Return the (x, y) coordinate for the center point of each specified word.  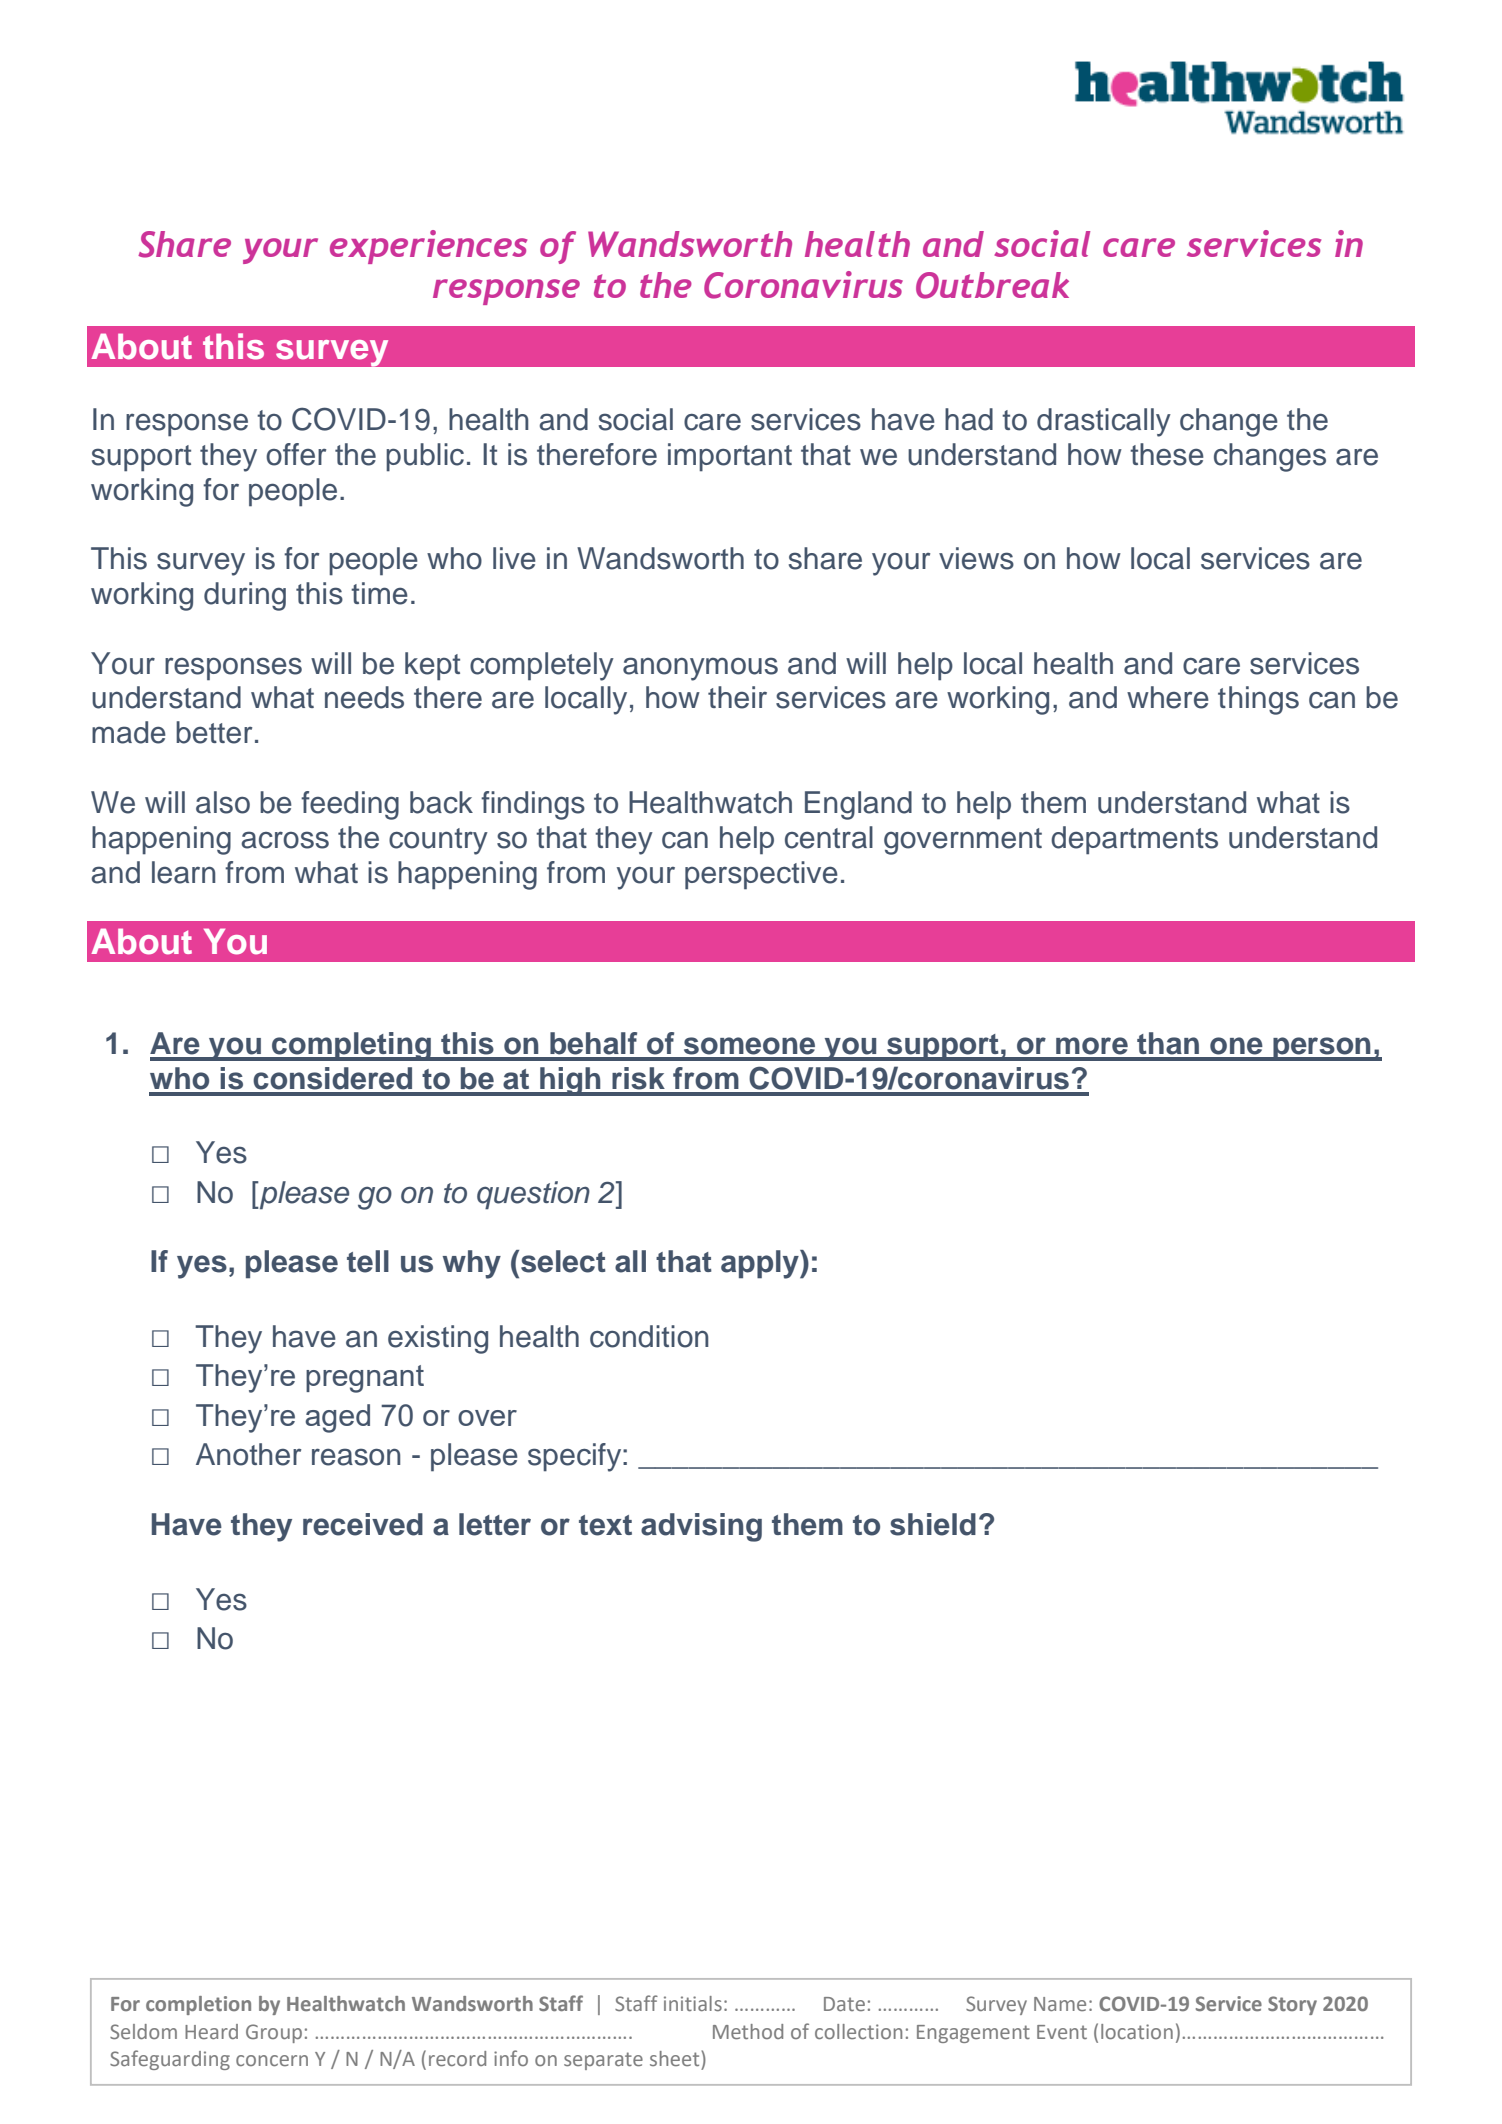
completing (351, 1046)
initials (693, 2003)
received (363, 1524)
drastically (1104, 422)
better (214, 732)
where (1168, 697)
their (737, 697)
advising (701, 1527)
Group (274, 2033)
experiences (428, 247)
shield (933, 1524)
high (570, 1081)
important (730, 457)
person (1322, 1049)
